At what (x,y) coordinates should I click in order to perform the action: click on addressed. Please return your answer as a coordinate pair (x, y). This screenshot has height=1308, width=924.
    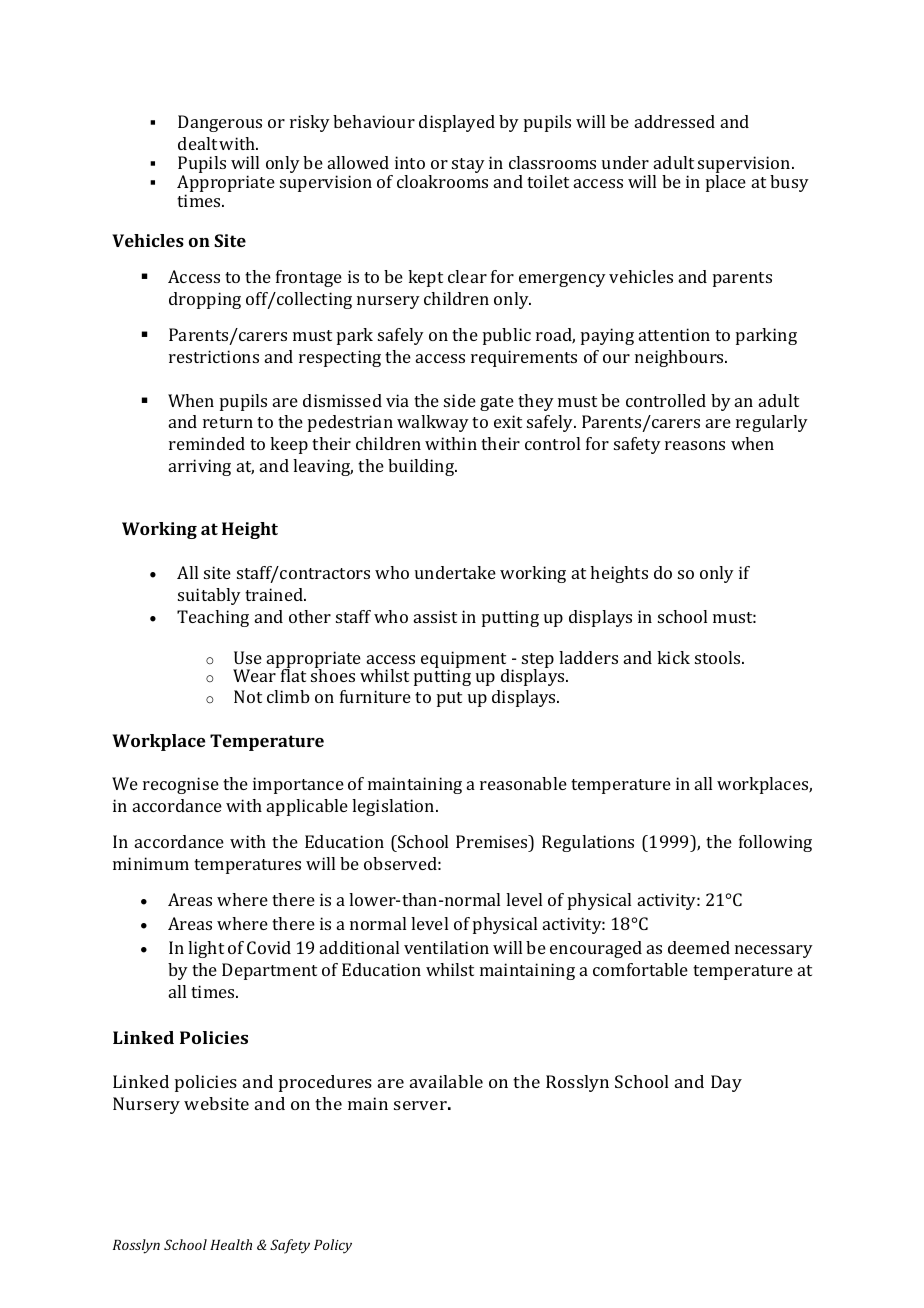
    Looking at the image, I should click on (675, 121).
